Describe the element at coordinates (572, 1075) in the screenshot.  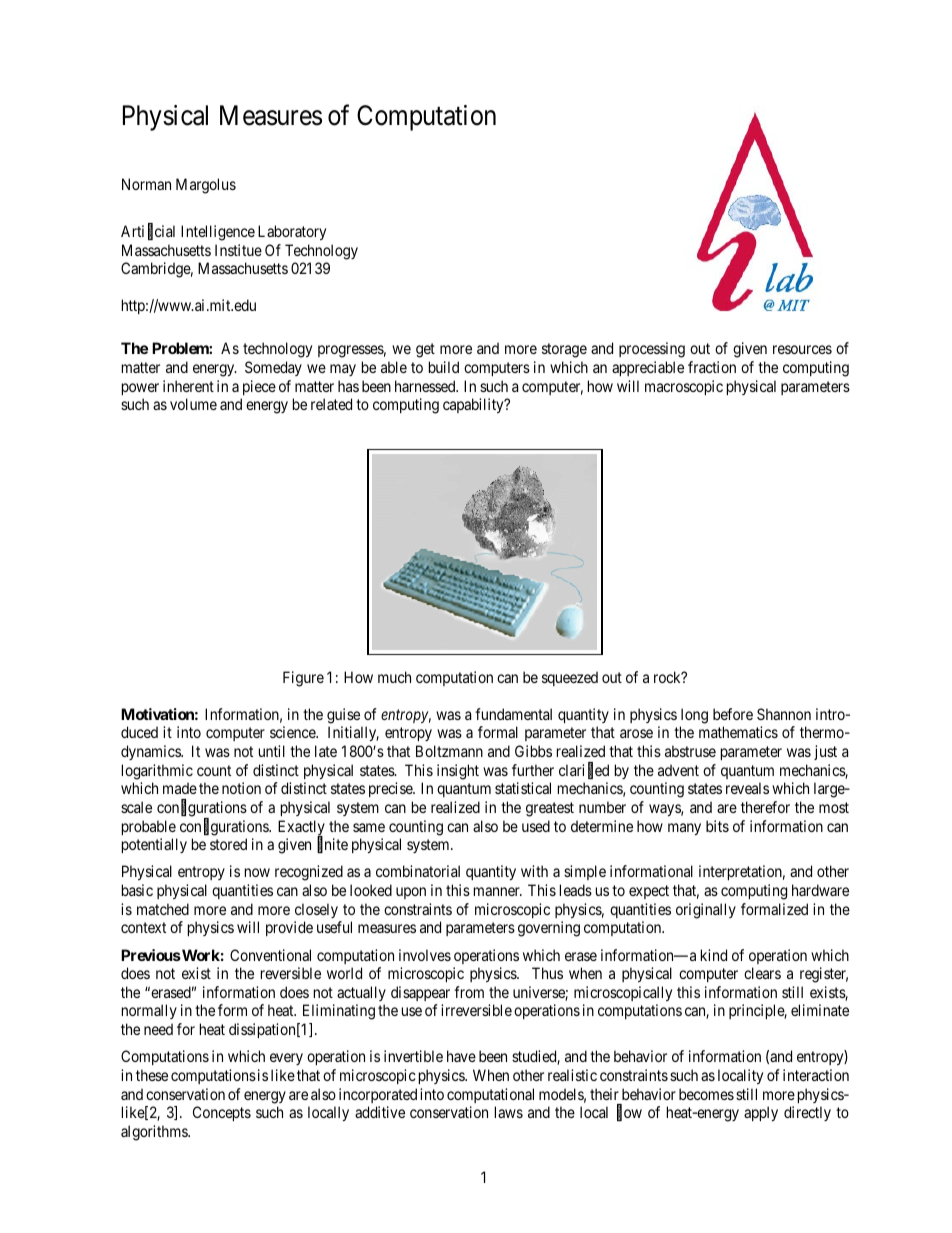
I see `realistic` at that location.
